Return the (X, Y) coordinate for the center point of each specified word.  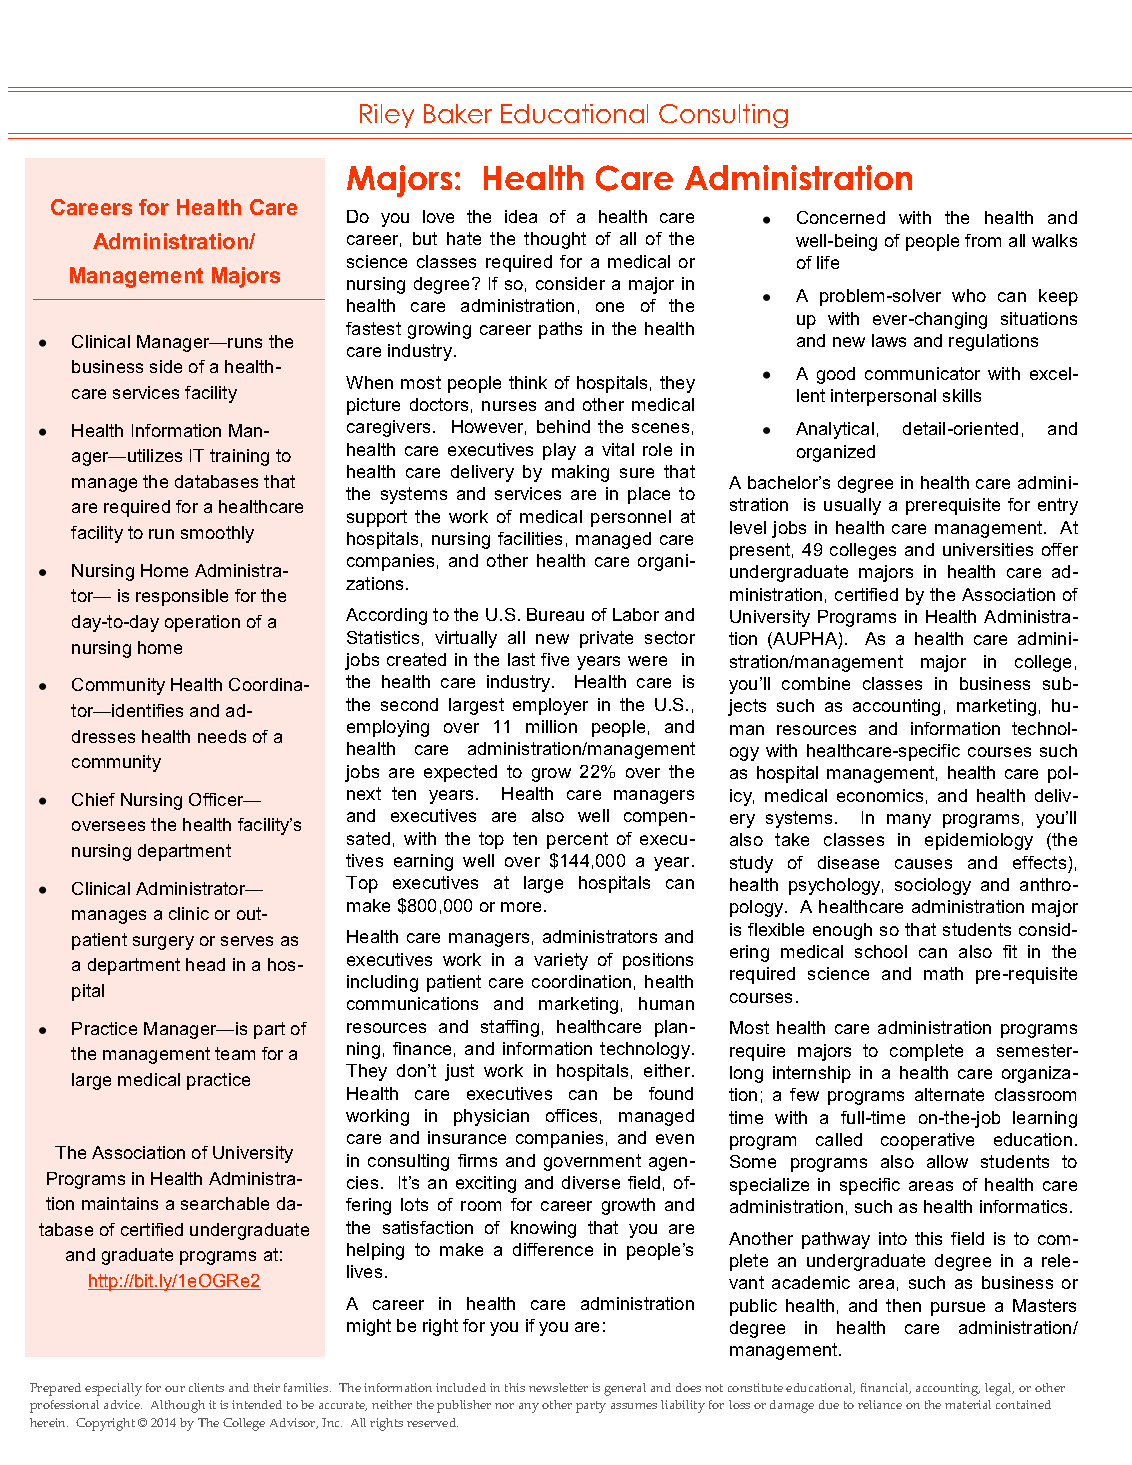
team (235, 1053)
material (968, 1404)
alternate (949, 1094)
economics (880, 795)
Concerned (841, 217)
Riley (387, 116)
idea (521, 216)
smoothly (217, 534)
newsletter (558, 1387)
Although (178, 1406)
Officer (217, 799)
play (559, 451)
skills (962, 395)
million (551, 726)
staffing (510, 1028)
